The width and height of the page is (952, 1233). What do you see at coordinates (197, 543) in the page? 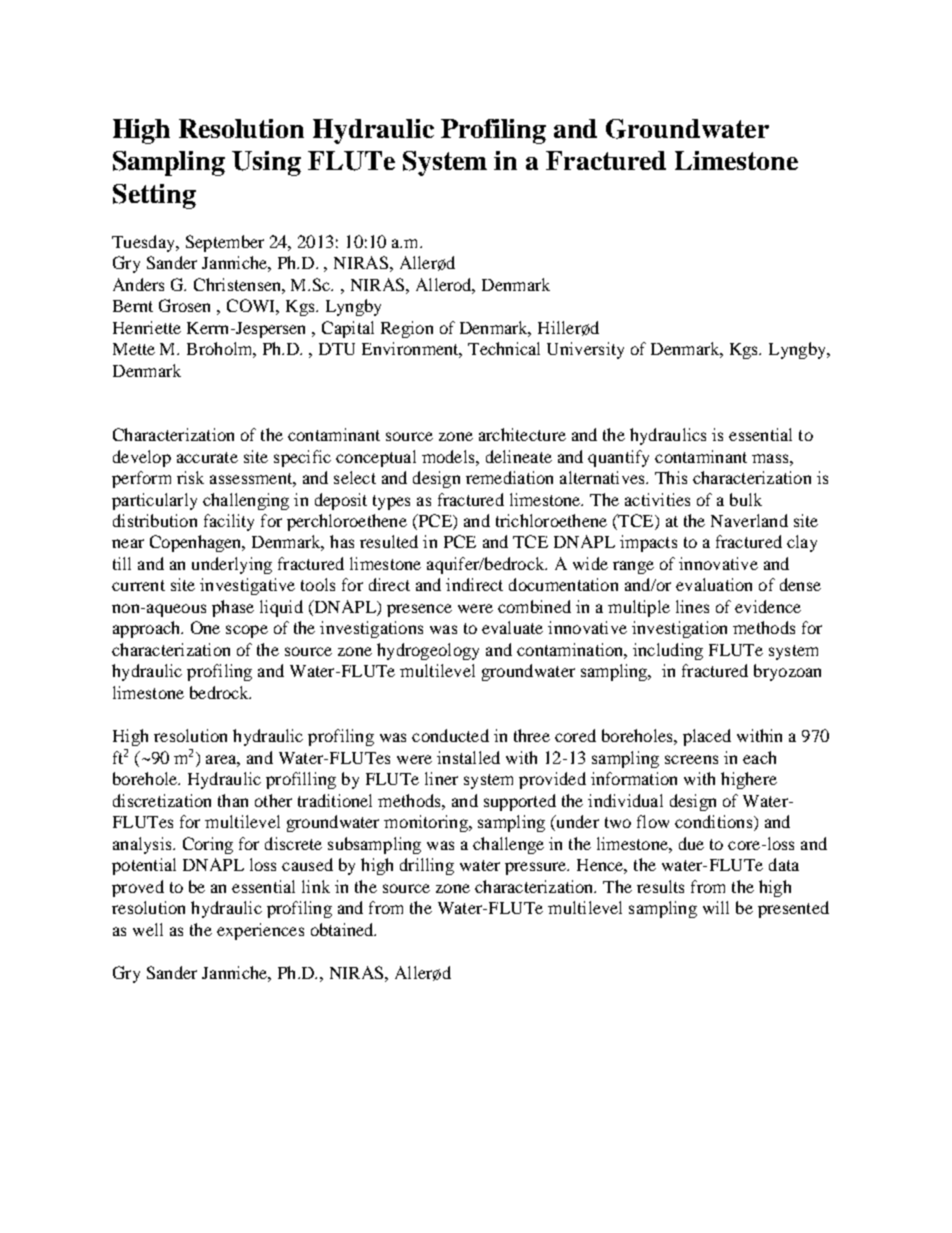
I see `Copenhagen` at bounding box center [197, 543].
